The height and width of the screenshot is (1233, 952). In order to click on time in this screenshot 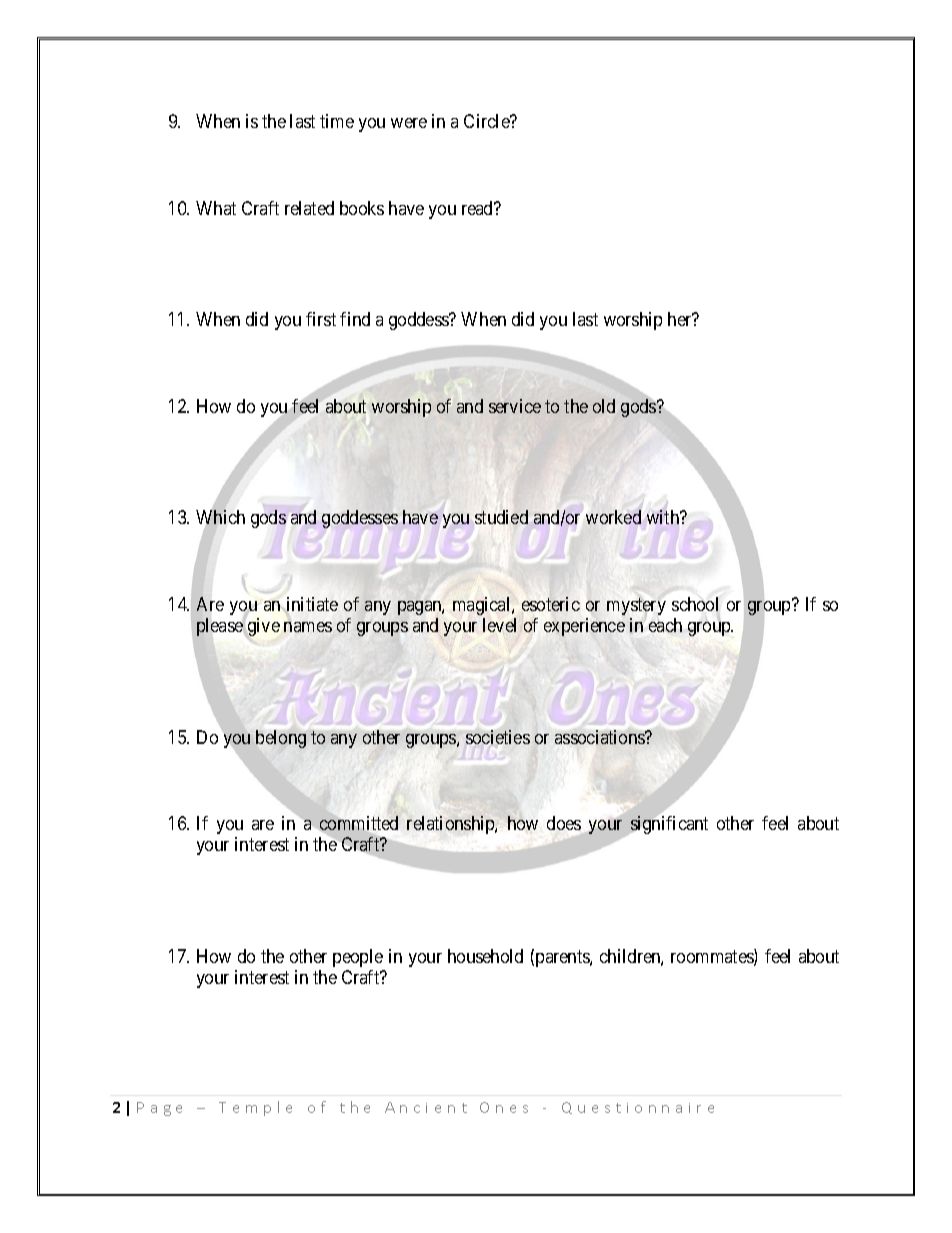, I will do `click(337, 121)`.
